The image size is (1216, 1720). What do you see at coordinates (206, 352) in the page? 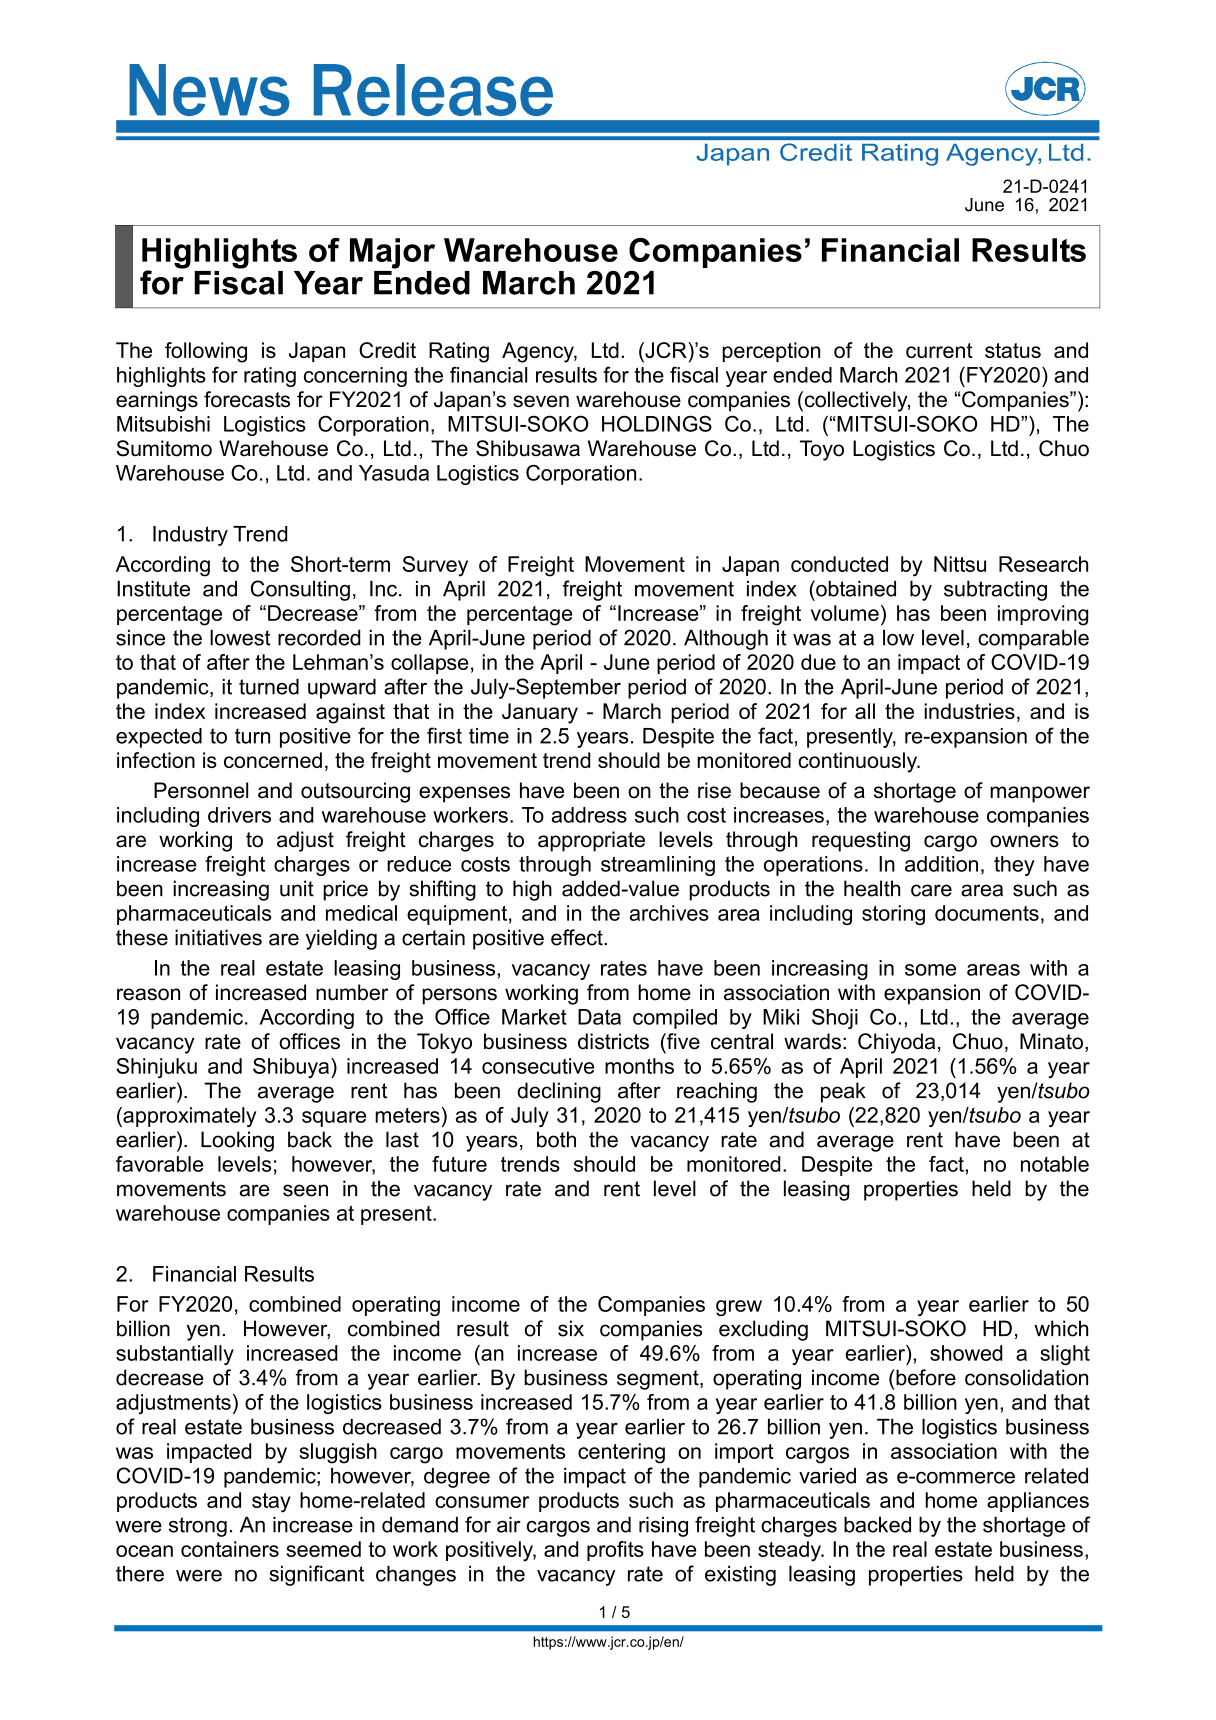
I see `following` at bounding box center [206, 352].
